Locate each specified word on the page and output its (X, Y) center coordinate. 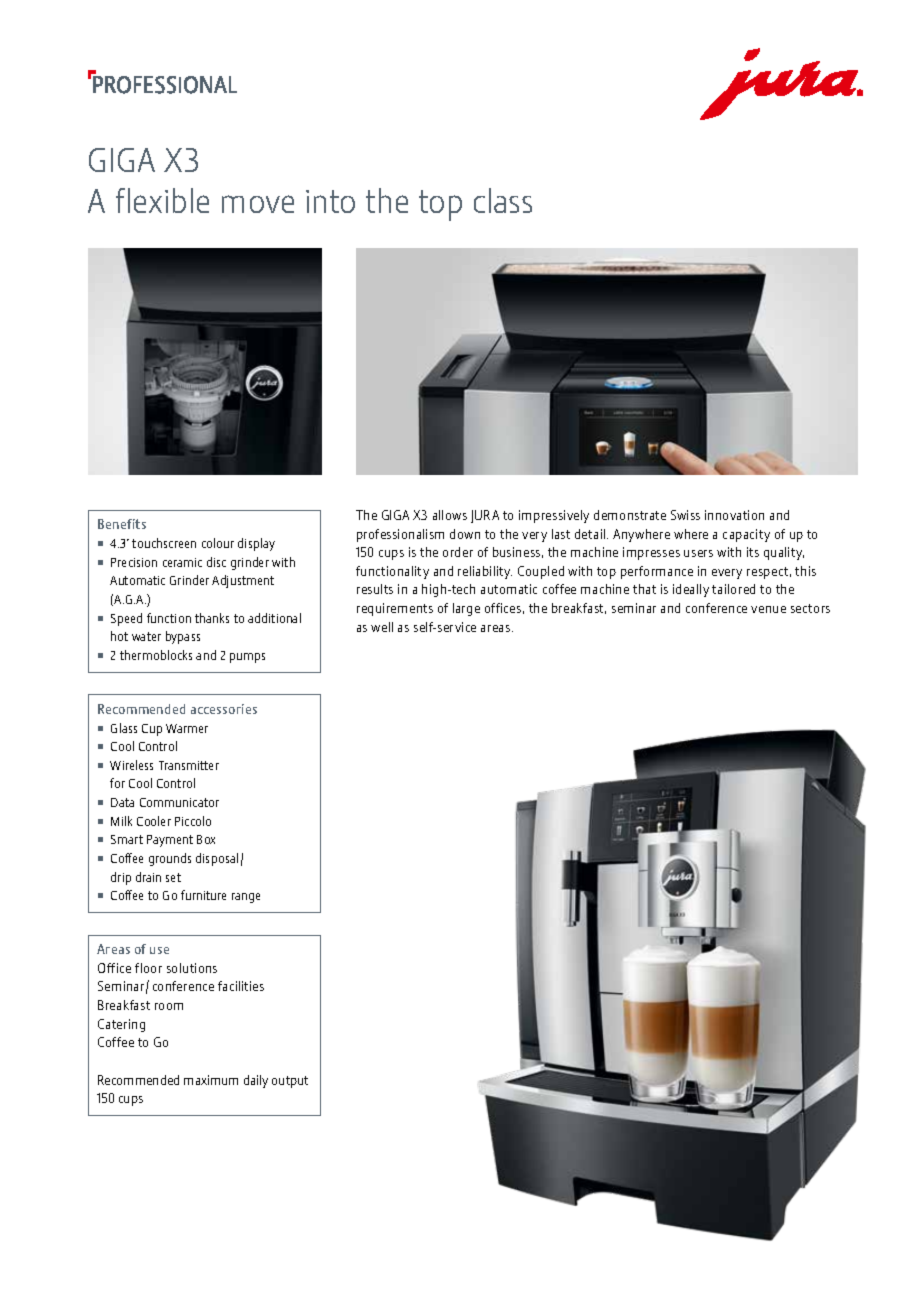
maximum (211, 1080)
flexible (162, 200)
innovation (734, 515)
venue (768, 609)
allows (450, 515)
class (503, 200)
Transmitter (189, 765)
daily (256, 1081)
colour (218, 543)
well (382, 627)
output (290, 1082)
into (330, 201)
